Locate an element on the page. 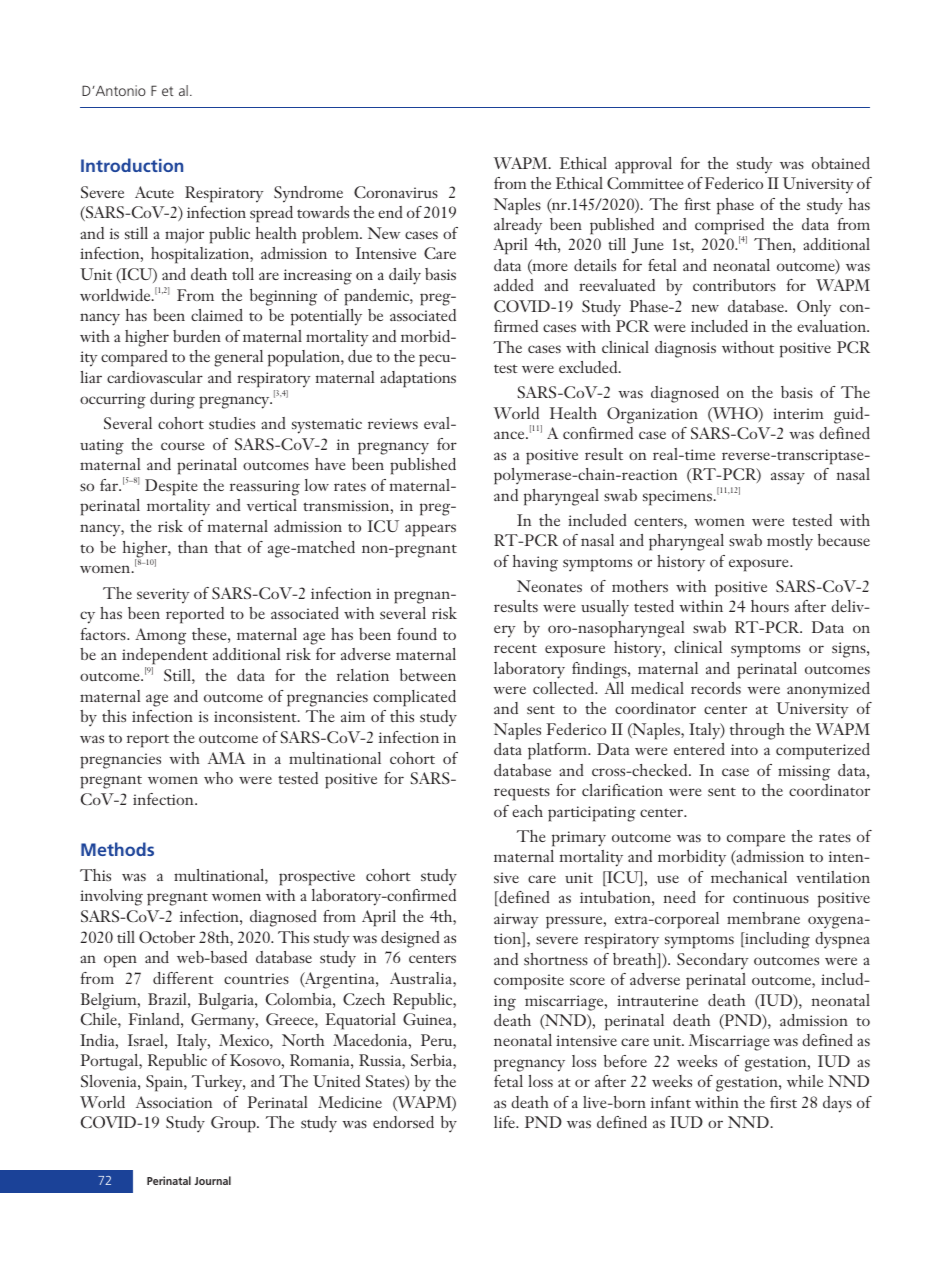 This document has height=1276, width=952. comprised is located at coordinates (729, 227).
